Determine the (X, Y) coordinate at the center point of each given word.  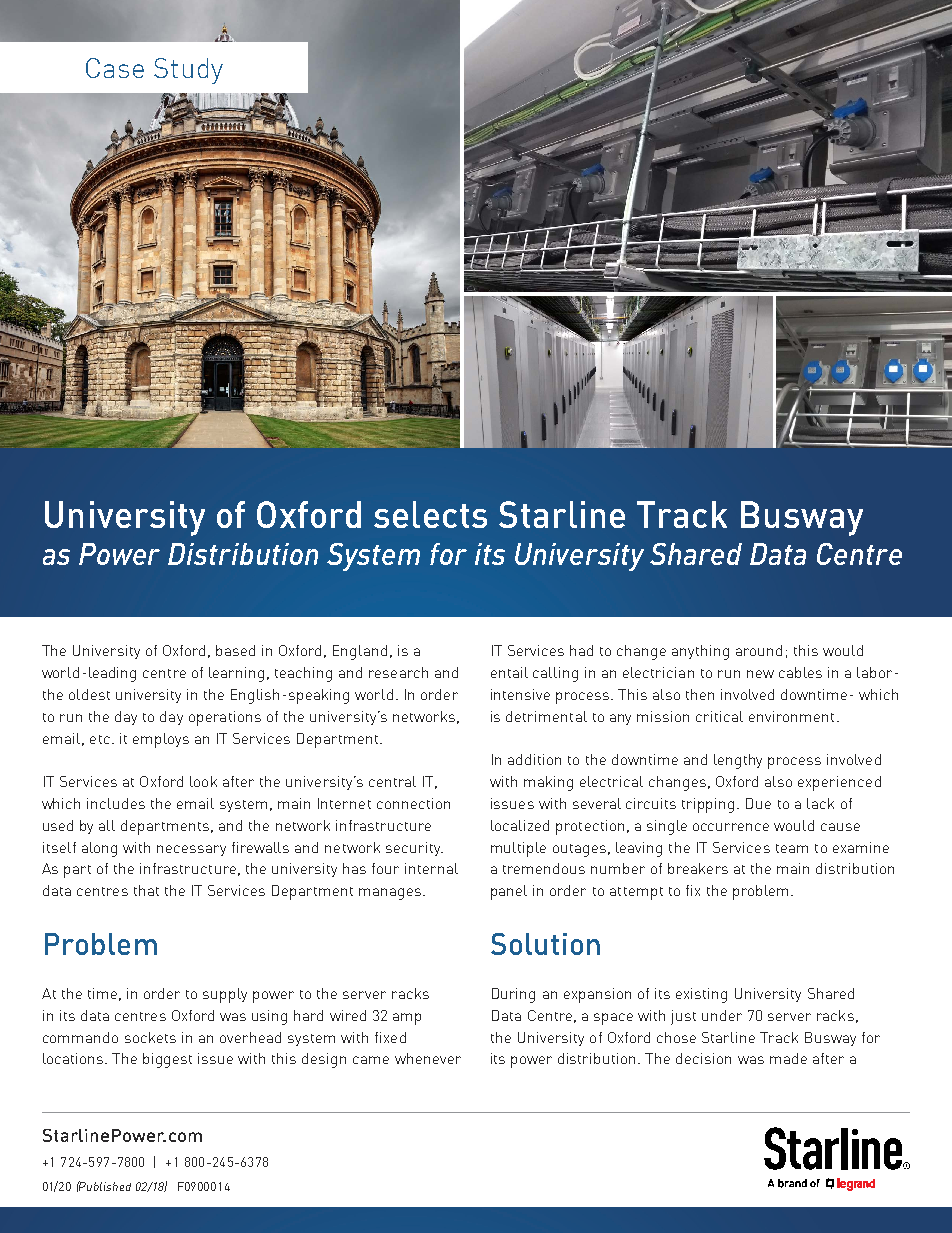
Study (188, 71)
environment (791, 716)
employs (161, 740)
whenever (428, 1058)
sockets (150, 1037)
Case (115, 68)
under (722, 1015)
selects (430, 514)
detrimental (546, 716)
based (235, 650)
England (360, 652)
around (759, 650)
